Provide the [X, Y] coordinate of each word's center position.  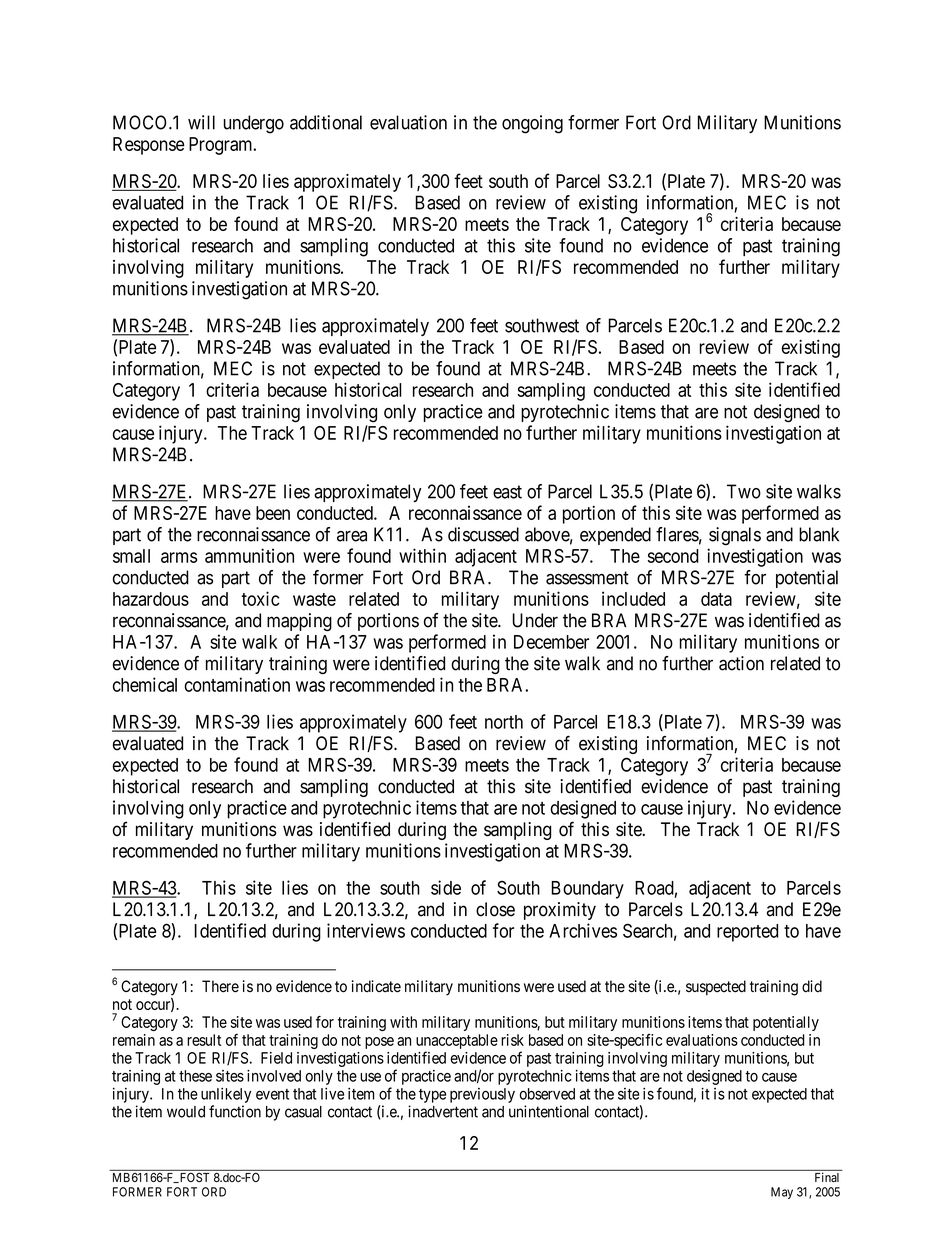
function [235, 1111]
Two [744, 491]
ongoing [532, 124]
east [507, 492]
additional [326, 122]
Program [222, 146]
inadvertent [443, 1111]
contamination [237, 684]
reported [747, 933]
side [446, 887]
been [273, 513]
